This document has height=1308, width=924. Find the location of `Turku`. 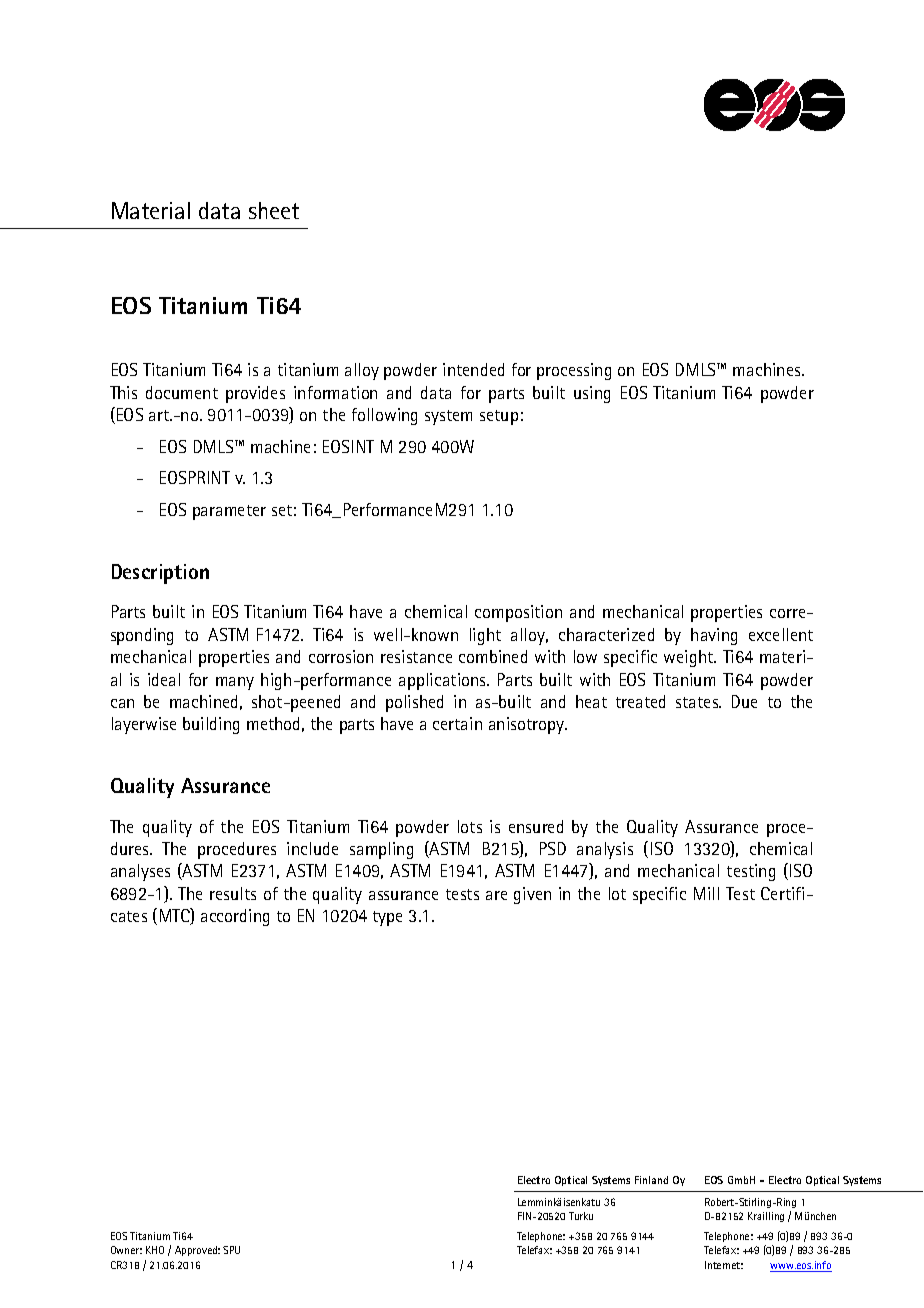

Turku is located at coordinates (581, 1216).
